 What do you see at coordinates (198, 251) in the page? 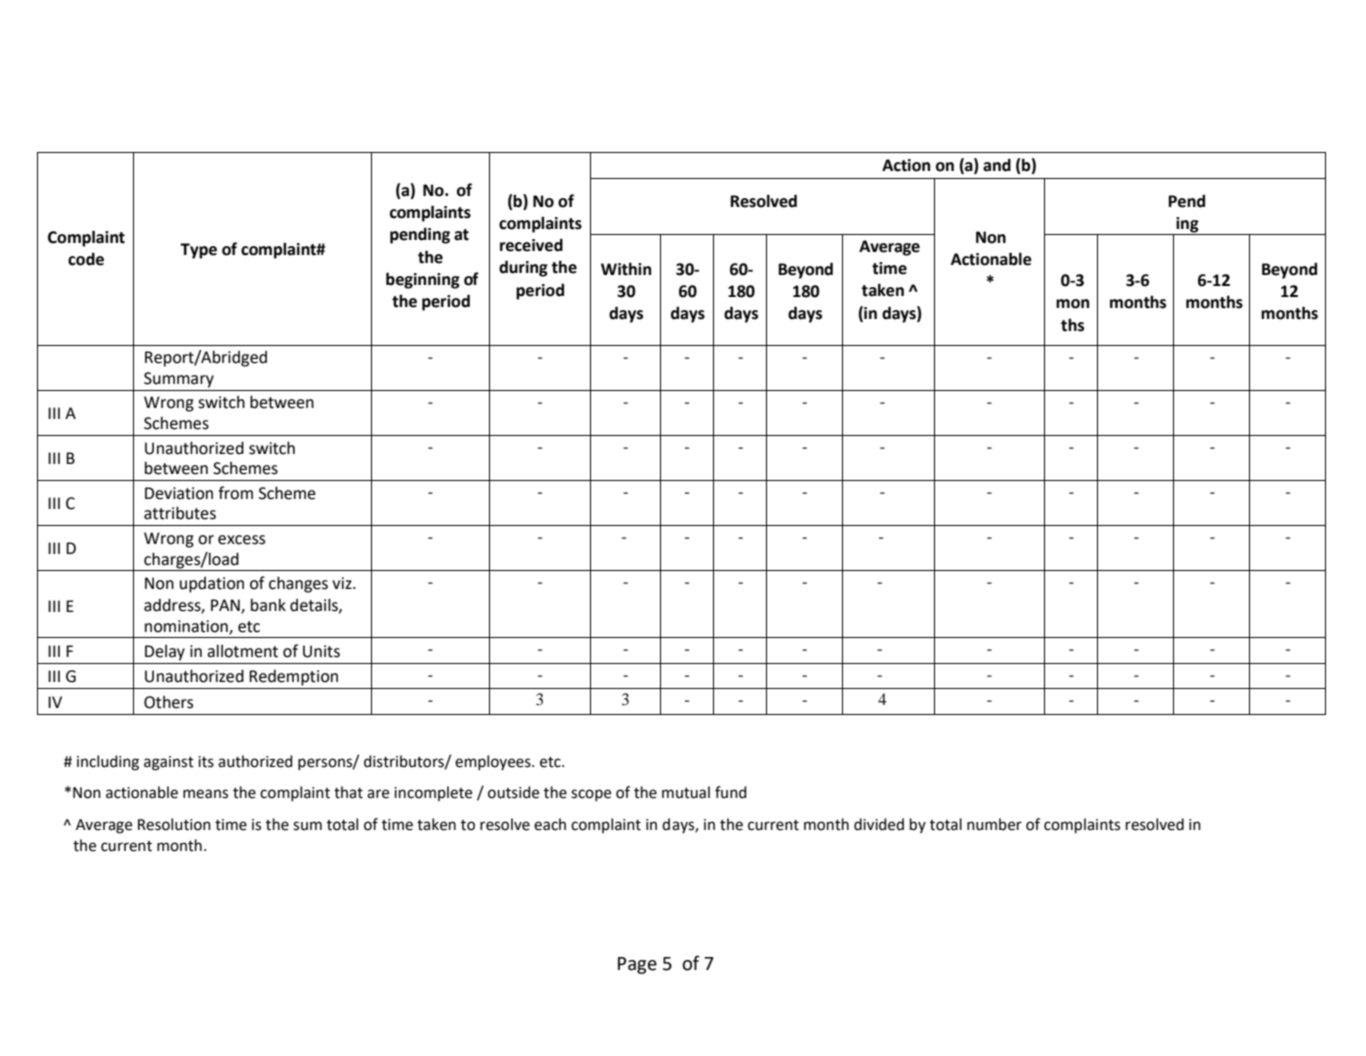
I see `Type` at bounding box center [198, 251].
